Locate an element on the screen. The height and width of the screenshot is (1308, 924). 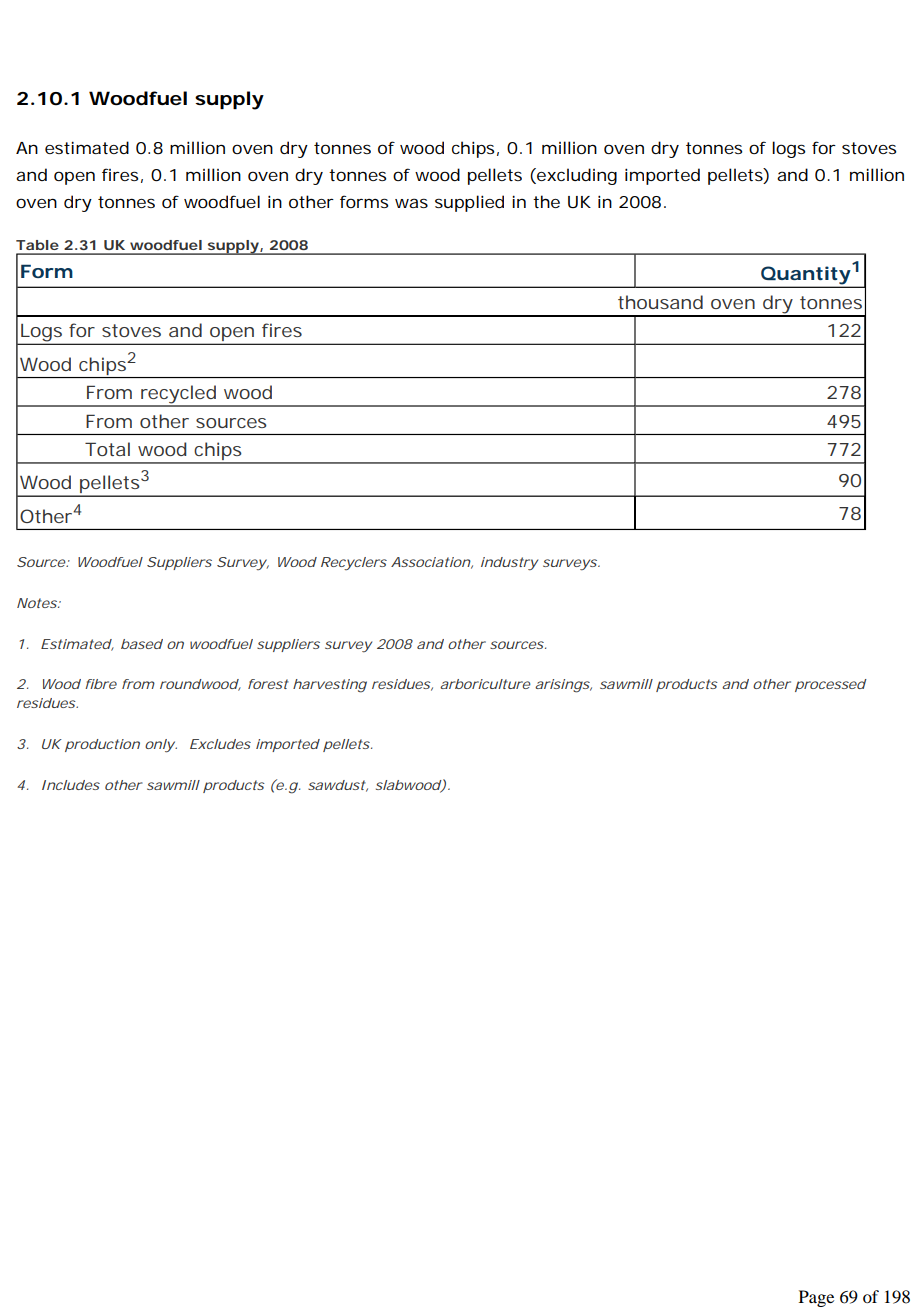
Includes is located at coordinates (71, 785).
